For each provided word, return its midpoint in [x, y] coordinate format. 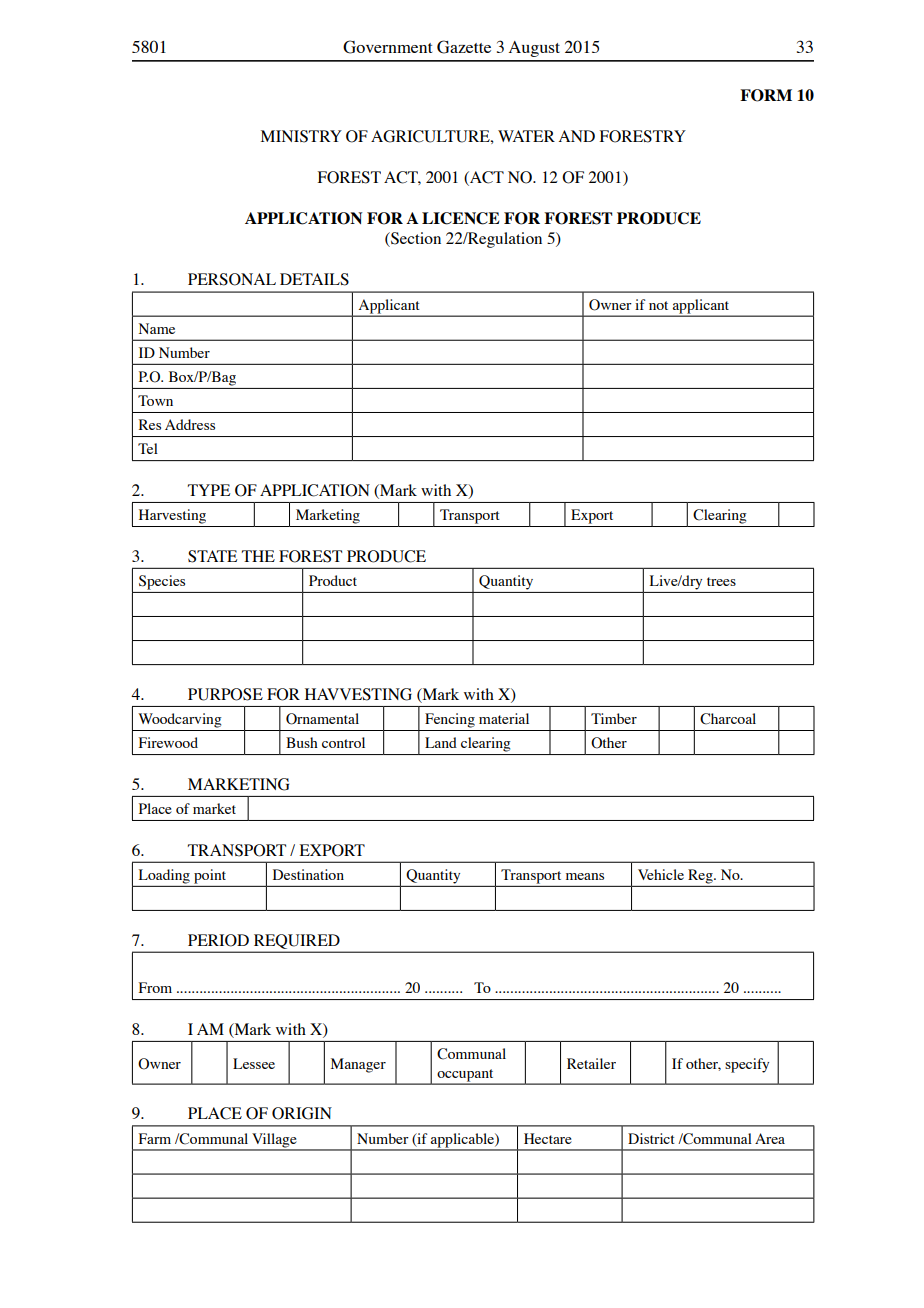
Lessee [254, 1063]
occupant [465, 1076]
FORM [766, 95]
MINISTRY [301, 136]
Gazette [464, 47]
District [651, 1138]
